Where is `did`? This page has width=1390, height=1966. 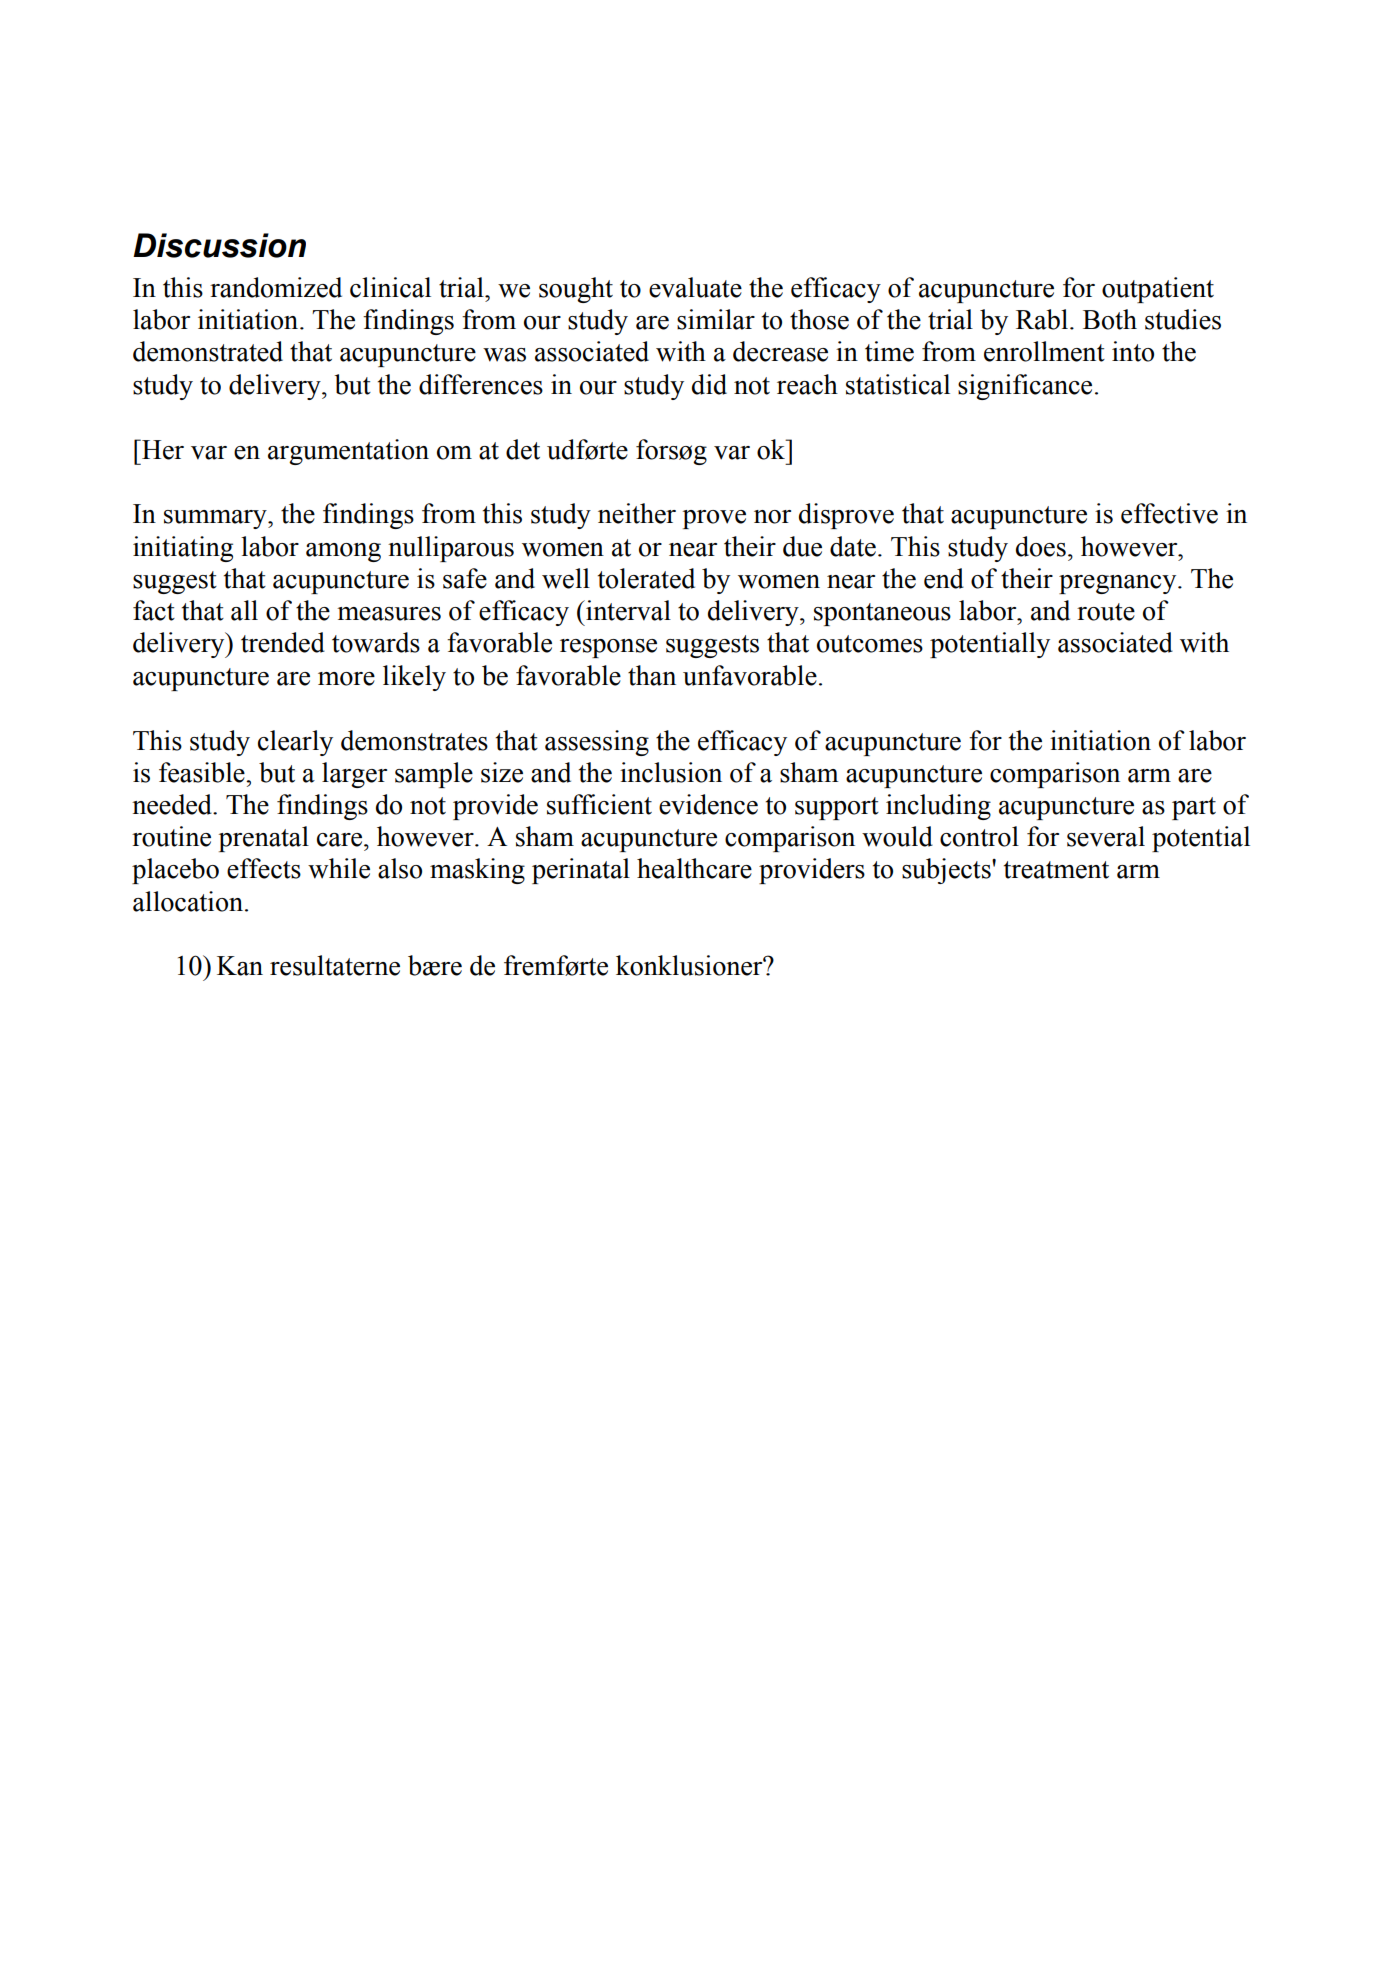 did is located at coordinates (709, 384).
